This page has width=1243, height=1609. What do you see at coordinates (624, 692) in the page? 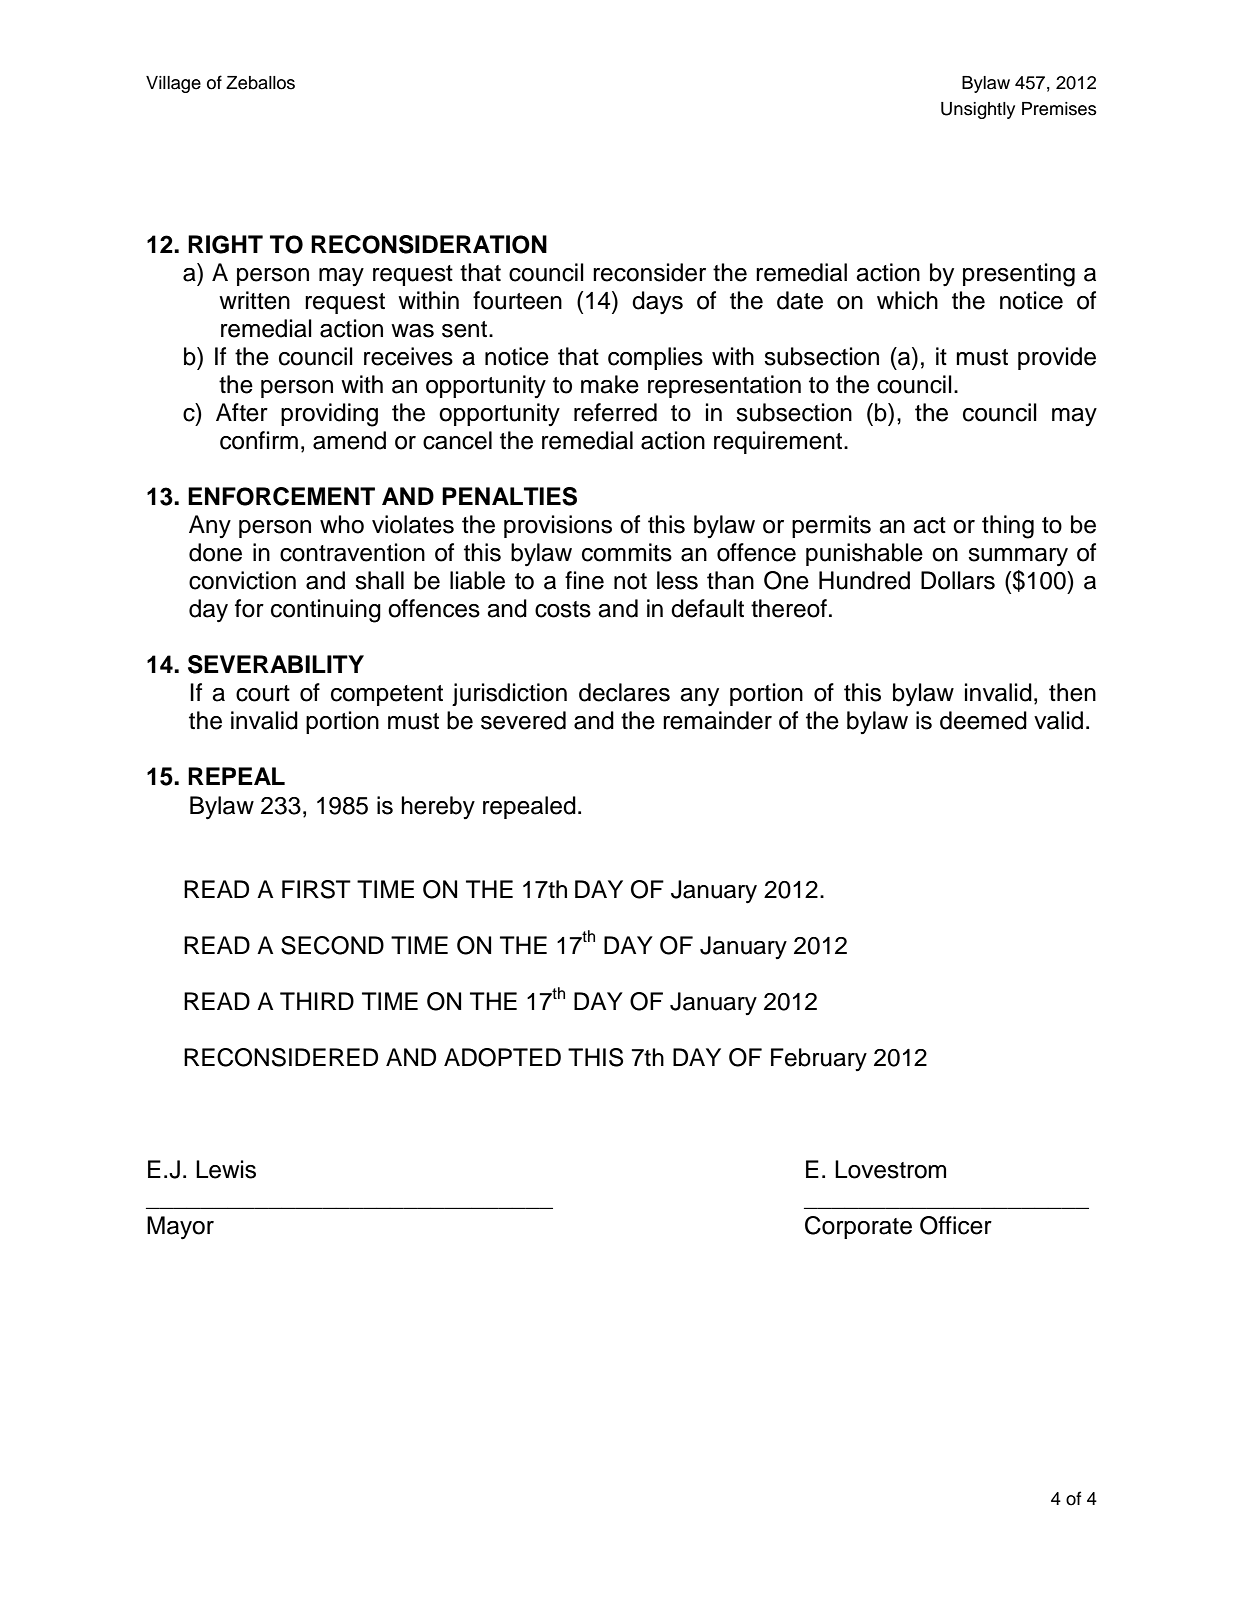
I see `declares` at bounding box center [624, 692].
